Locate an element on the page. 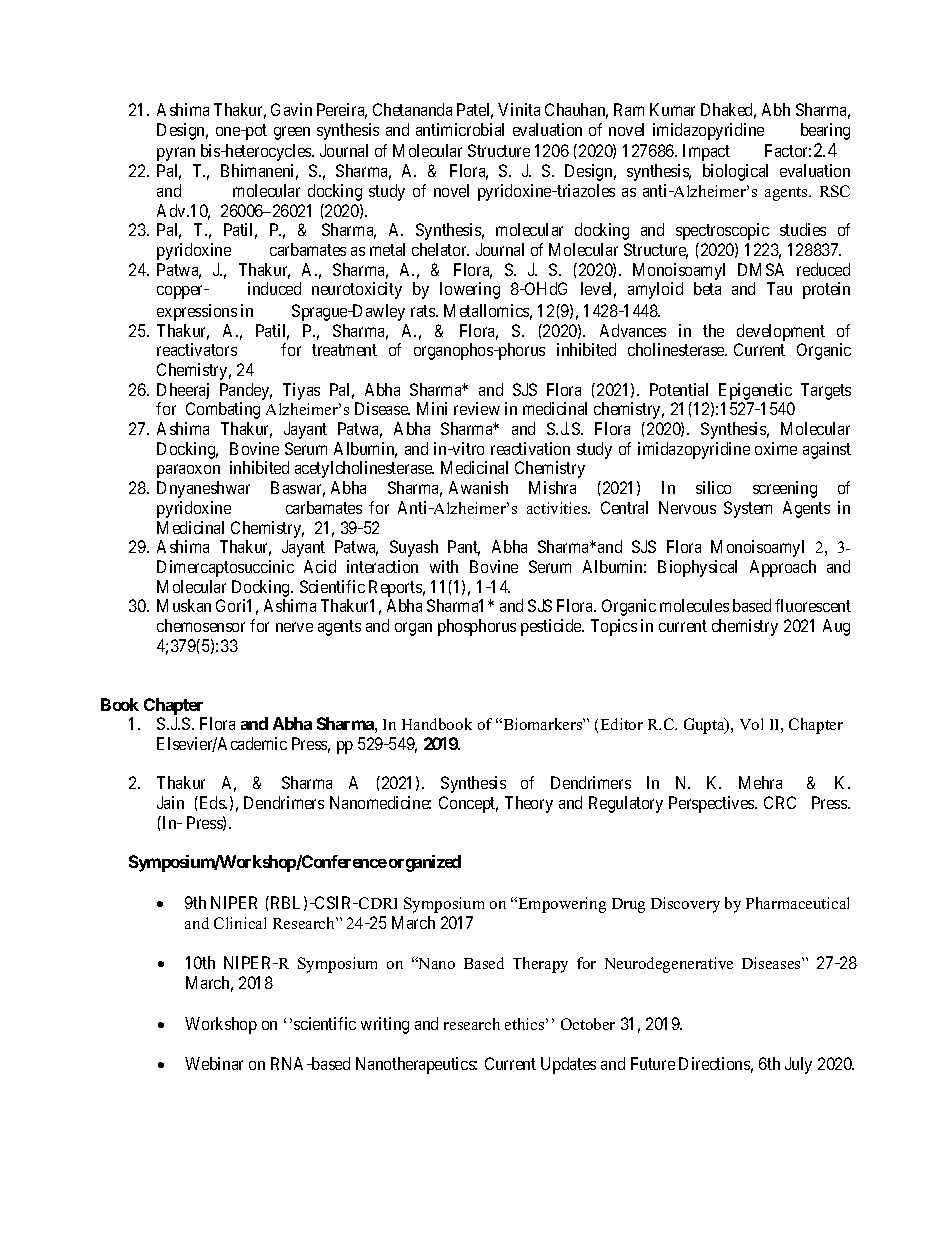 Image resolution: width=952 pixels, height=1233 pixels. nerve is located at coordinates (294, 627).
